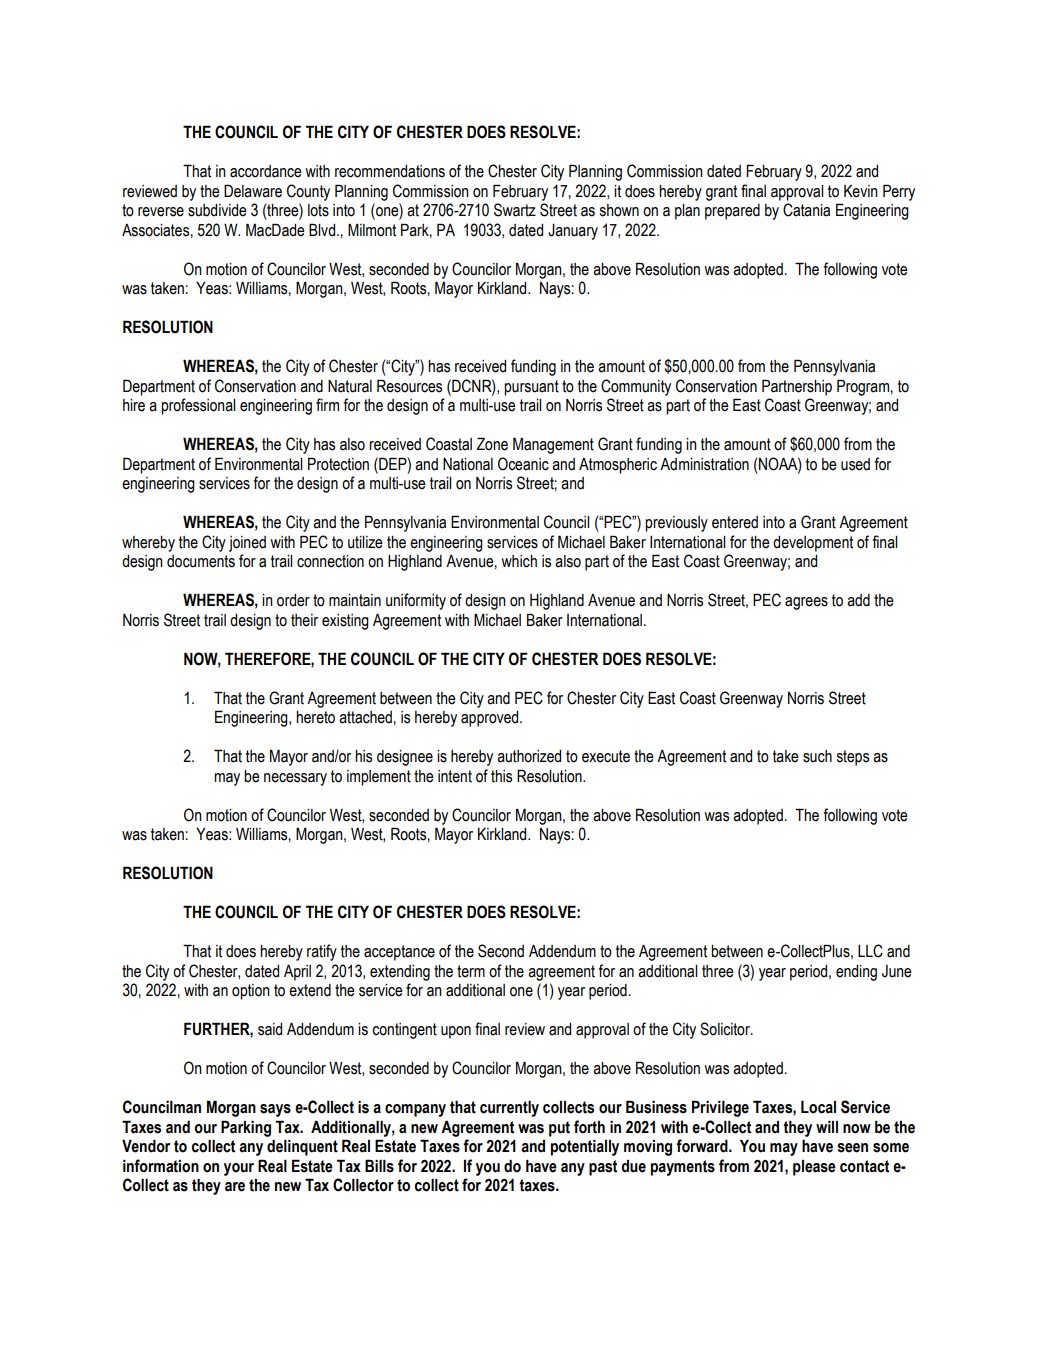 Image resolution: width=1040 pixels, height=1346 pixels. Describe the element at coordinates (813, 544) in the screenshot. I see `development` at that location.
